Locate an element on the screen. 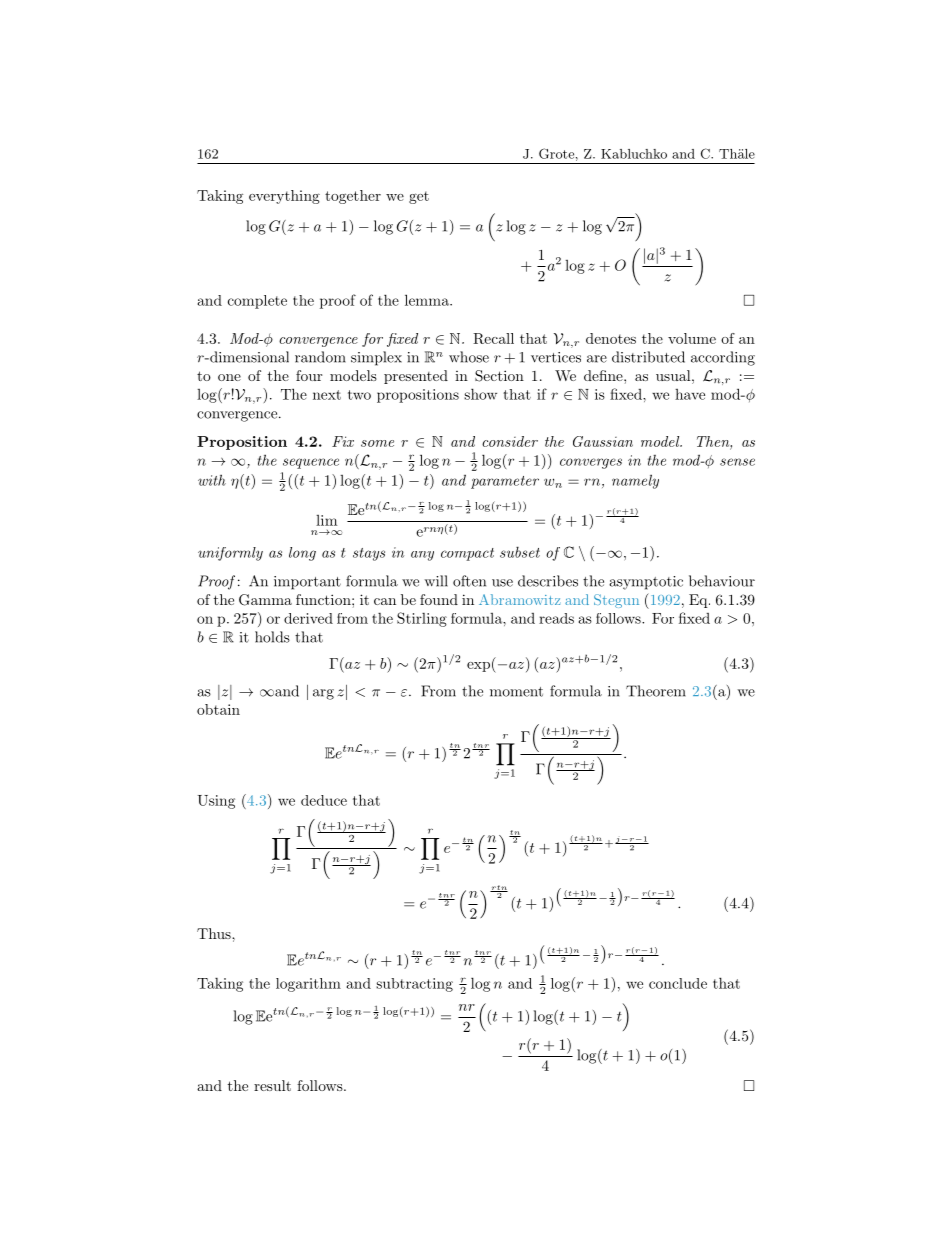 This screenshot has height=1233, width=952. subtracting is located at coordinates (414, 985).
